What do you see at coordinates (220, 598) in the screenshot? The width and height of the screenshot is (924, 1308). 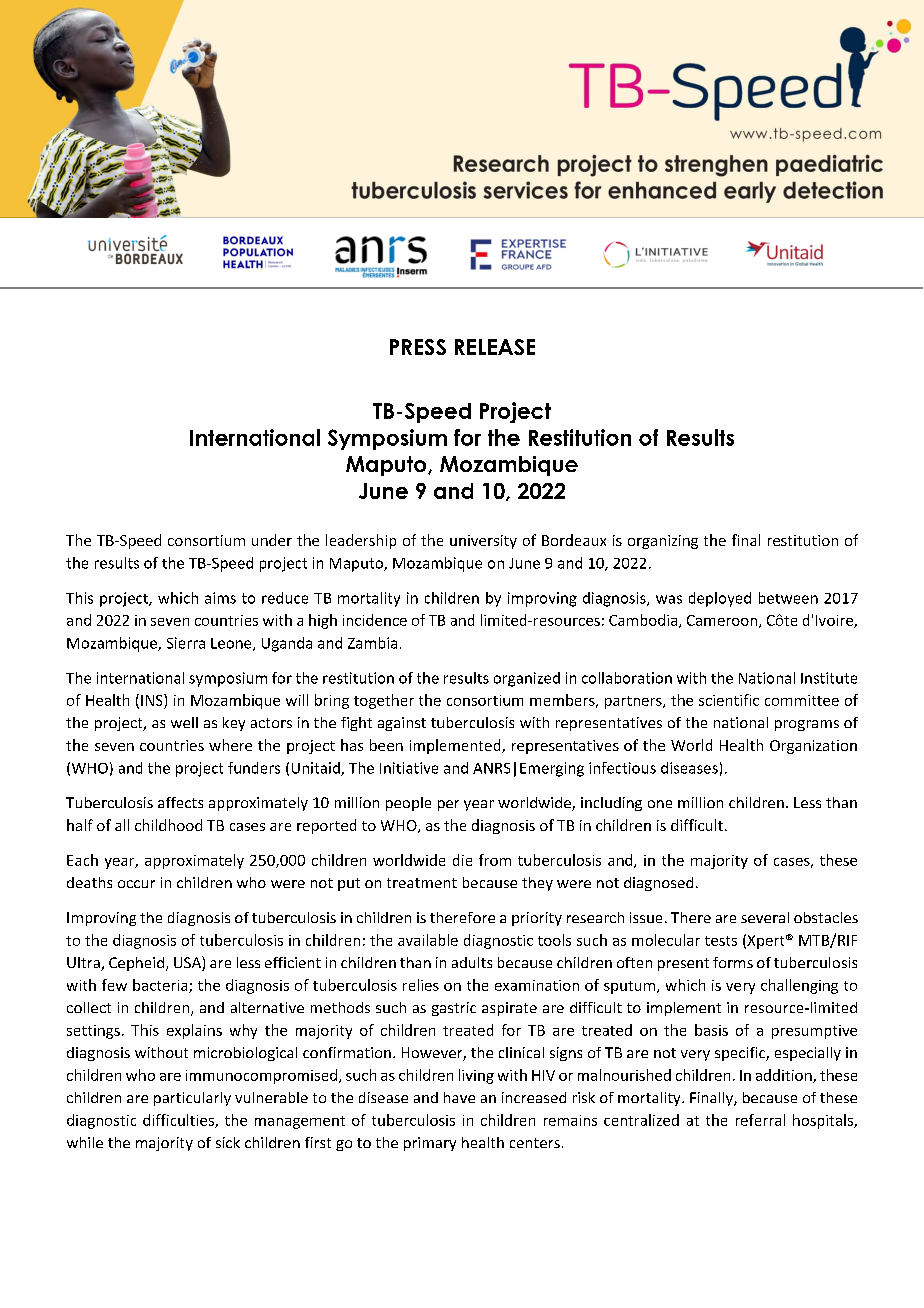 I see `aims` at bounding box center [220, 598].
